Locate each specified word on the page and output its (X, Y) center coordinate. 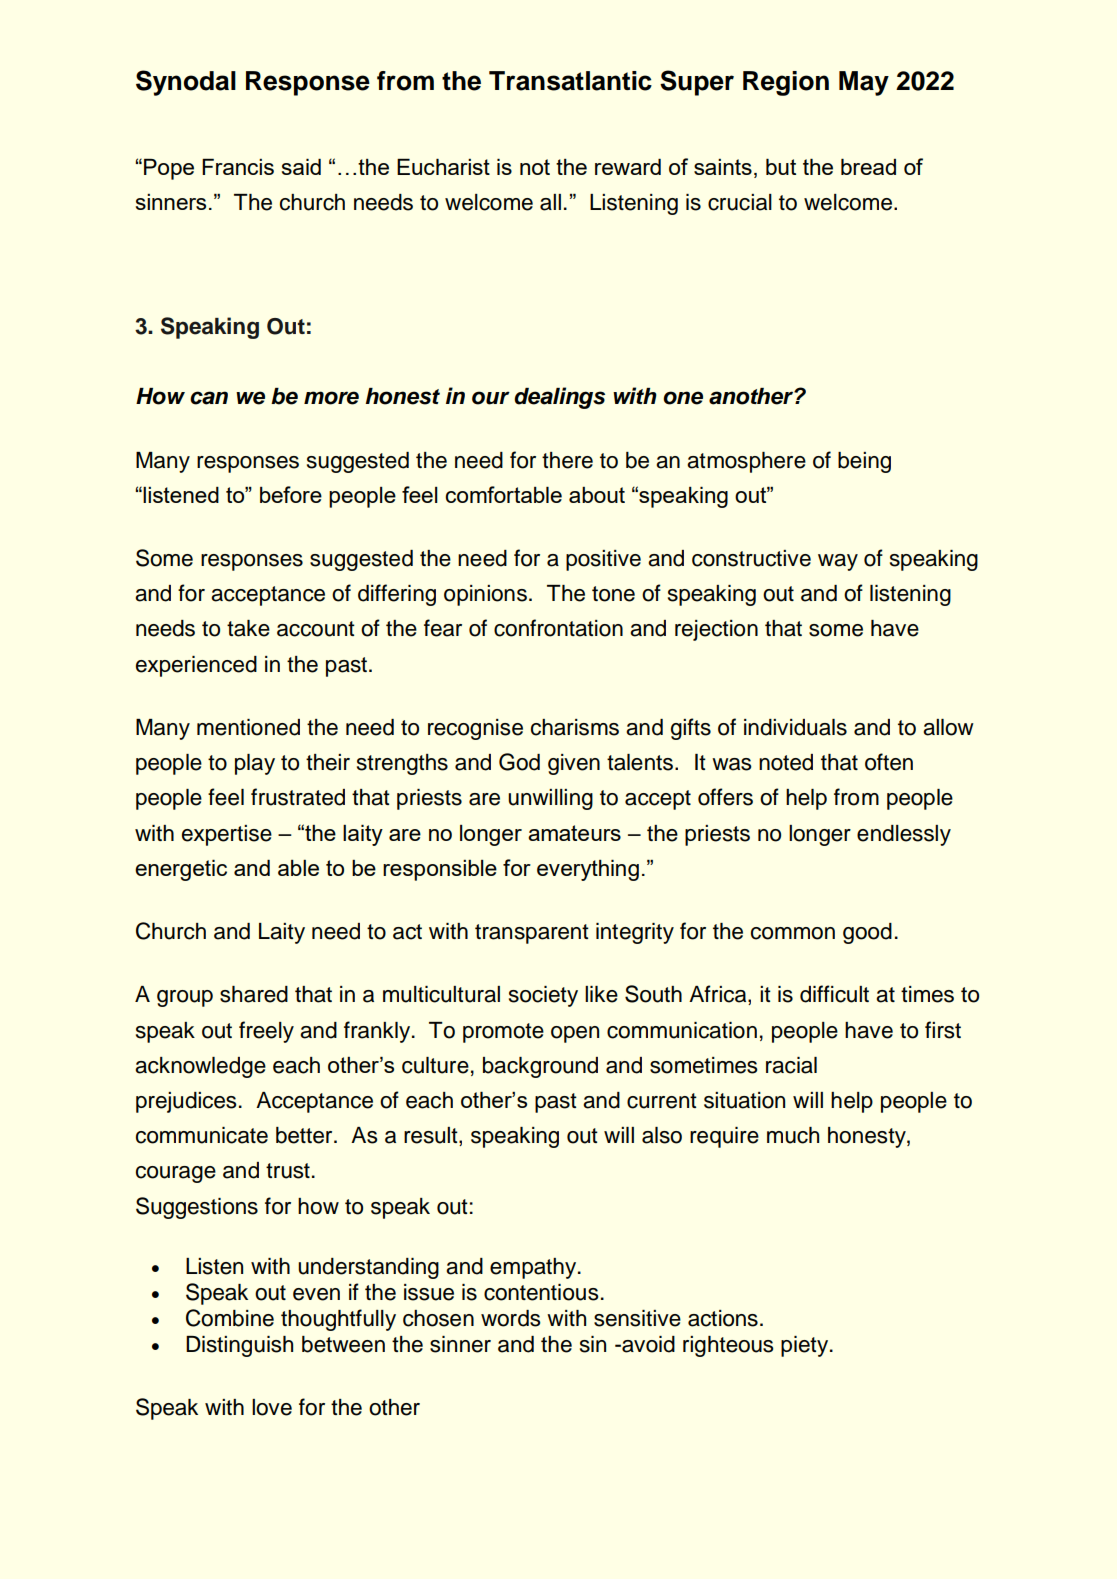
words (511, 1318)
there (567, 460)
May (864, 83)
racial (791, 1065)
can (209, 398)
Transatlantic (570, 81)
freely (266, 1032)
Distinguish (239, 1346)
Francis (238, 166)
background (540, 1067)
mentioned (248, 727)
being (864, 462)
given (574, 764)
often (889, 762)
